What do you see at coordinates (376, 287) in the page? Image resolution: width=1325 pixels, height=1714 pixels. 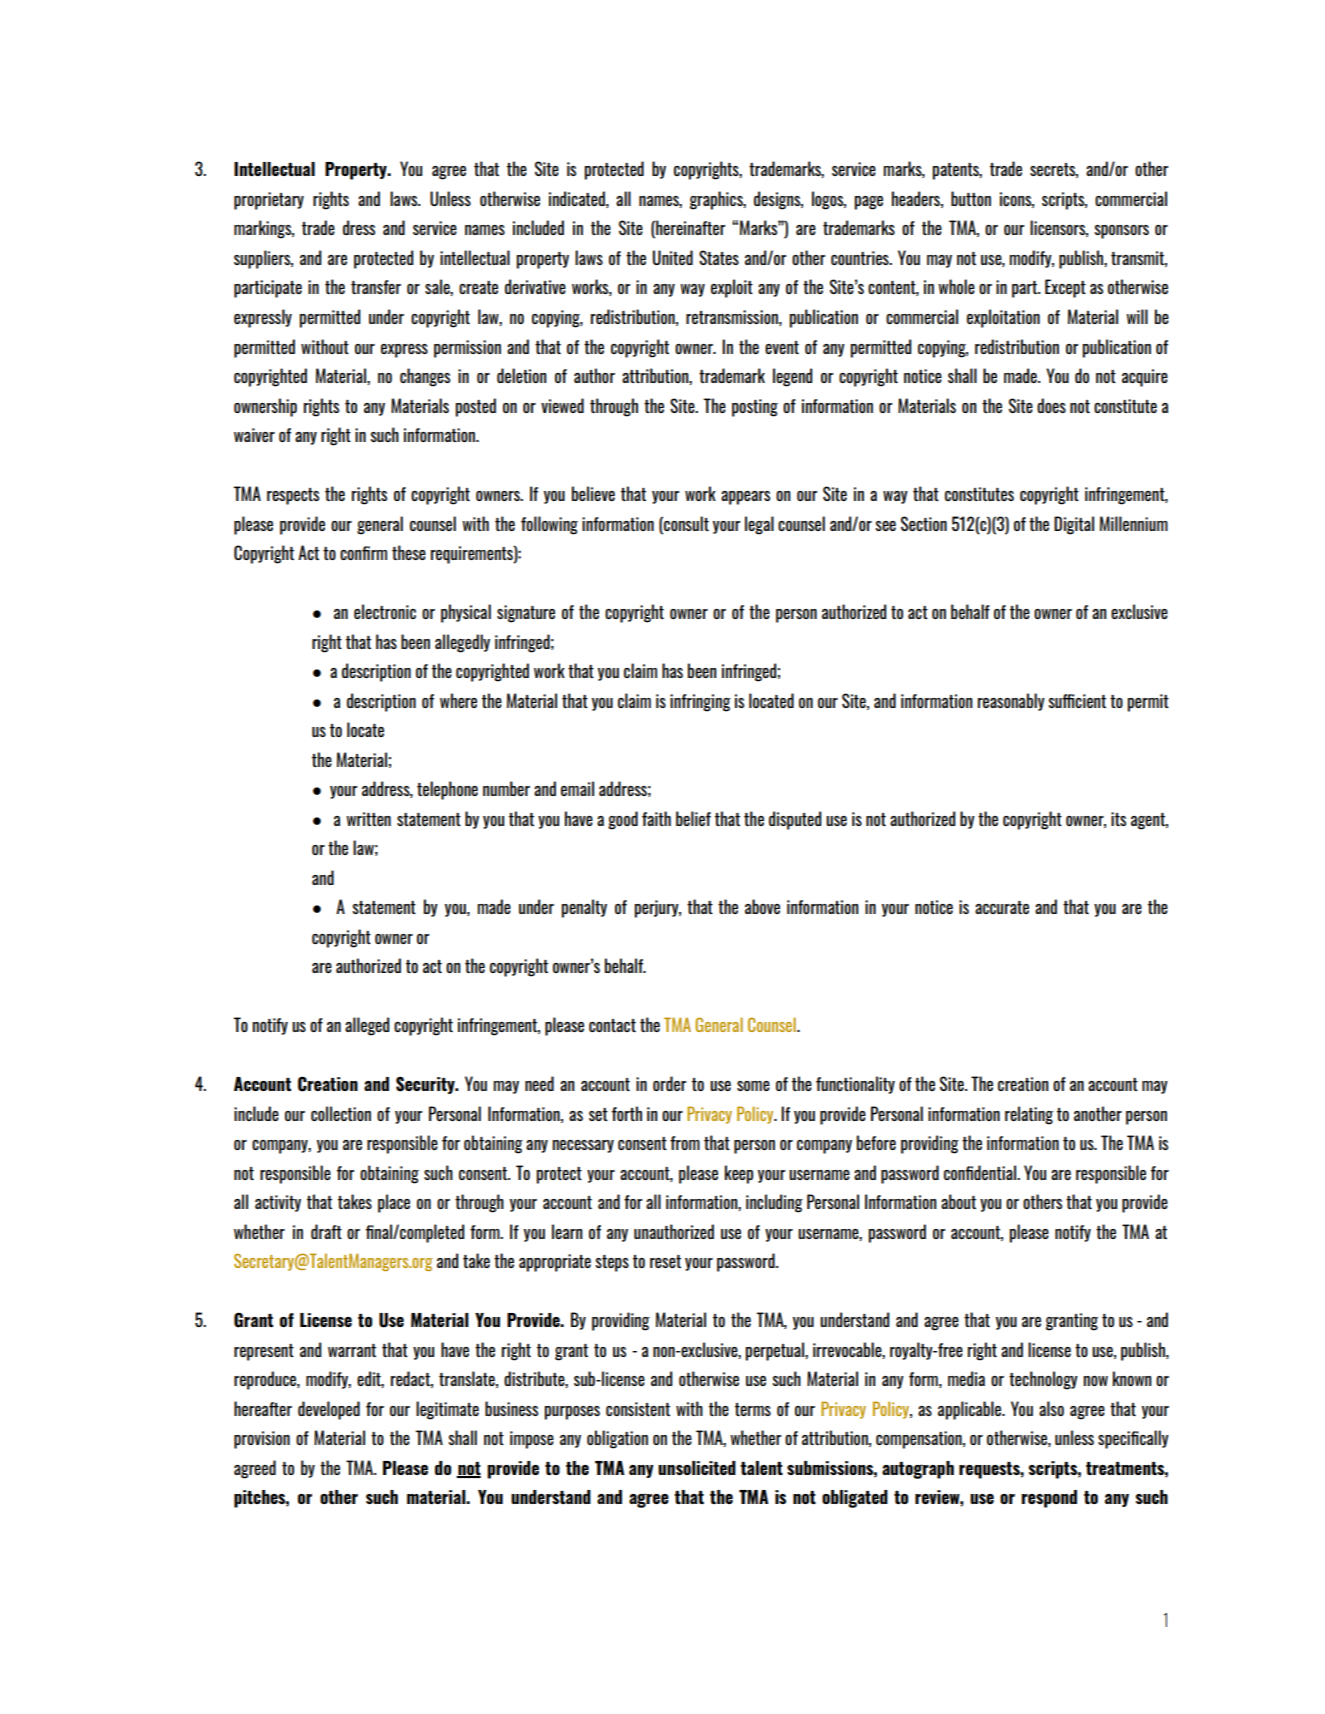 I see `transfer` at bounding box center [376, 287].
